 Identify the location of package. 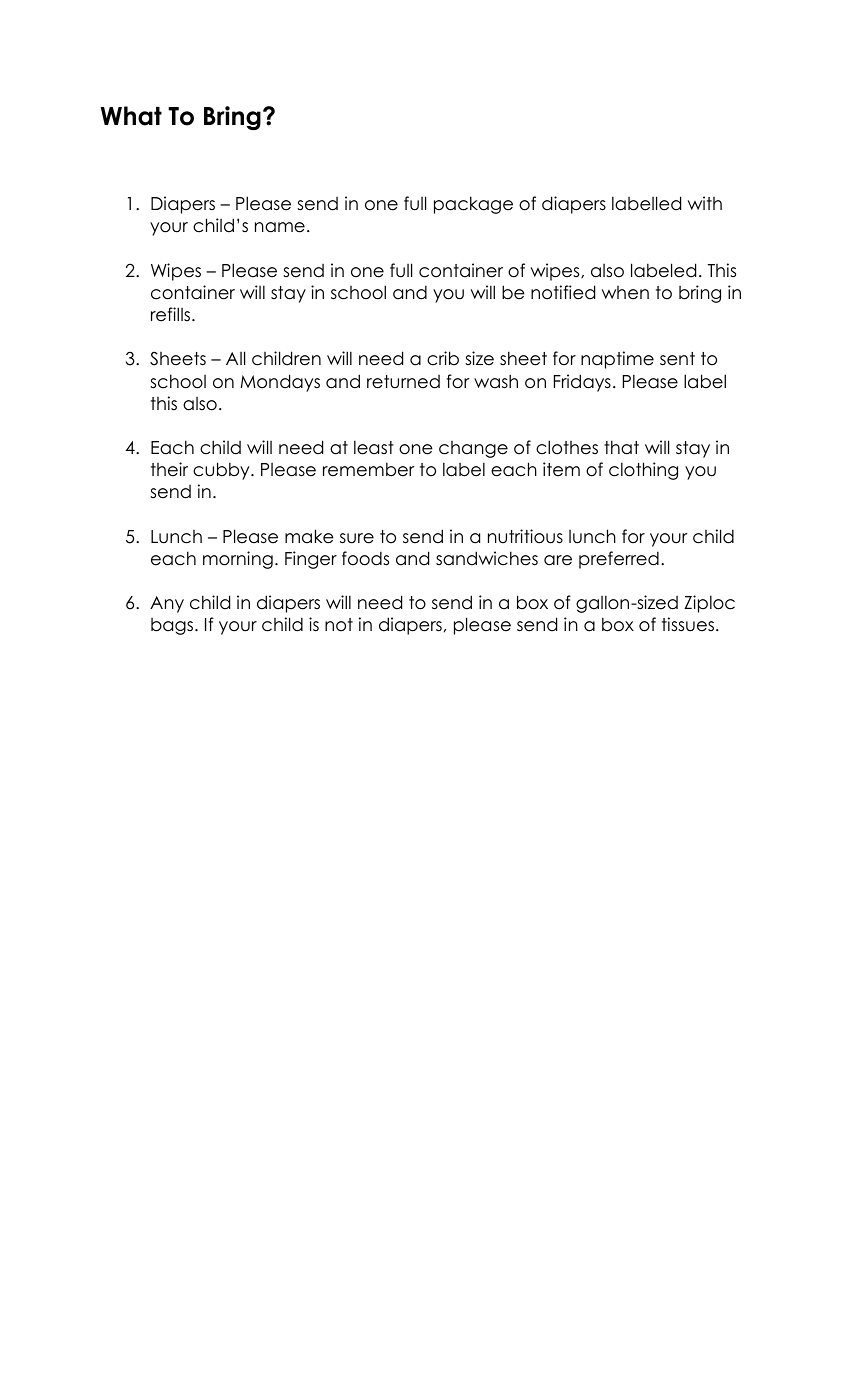
(473, 205).
